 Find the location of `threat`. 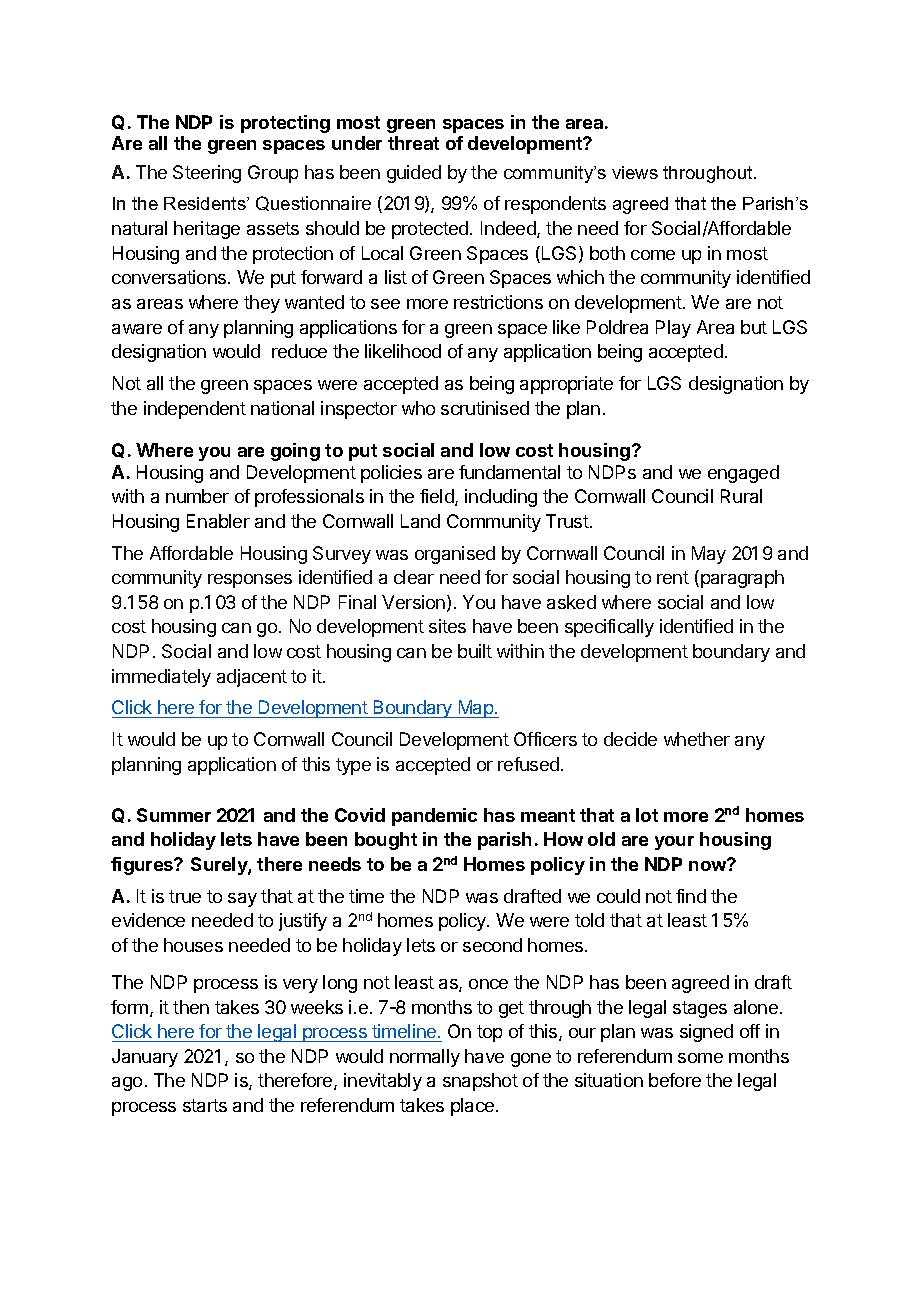

threat is located at coordinates (413, 143).
